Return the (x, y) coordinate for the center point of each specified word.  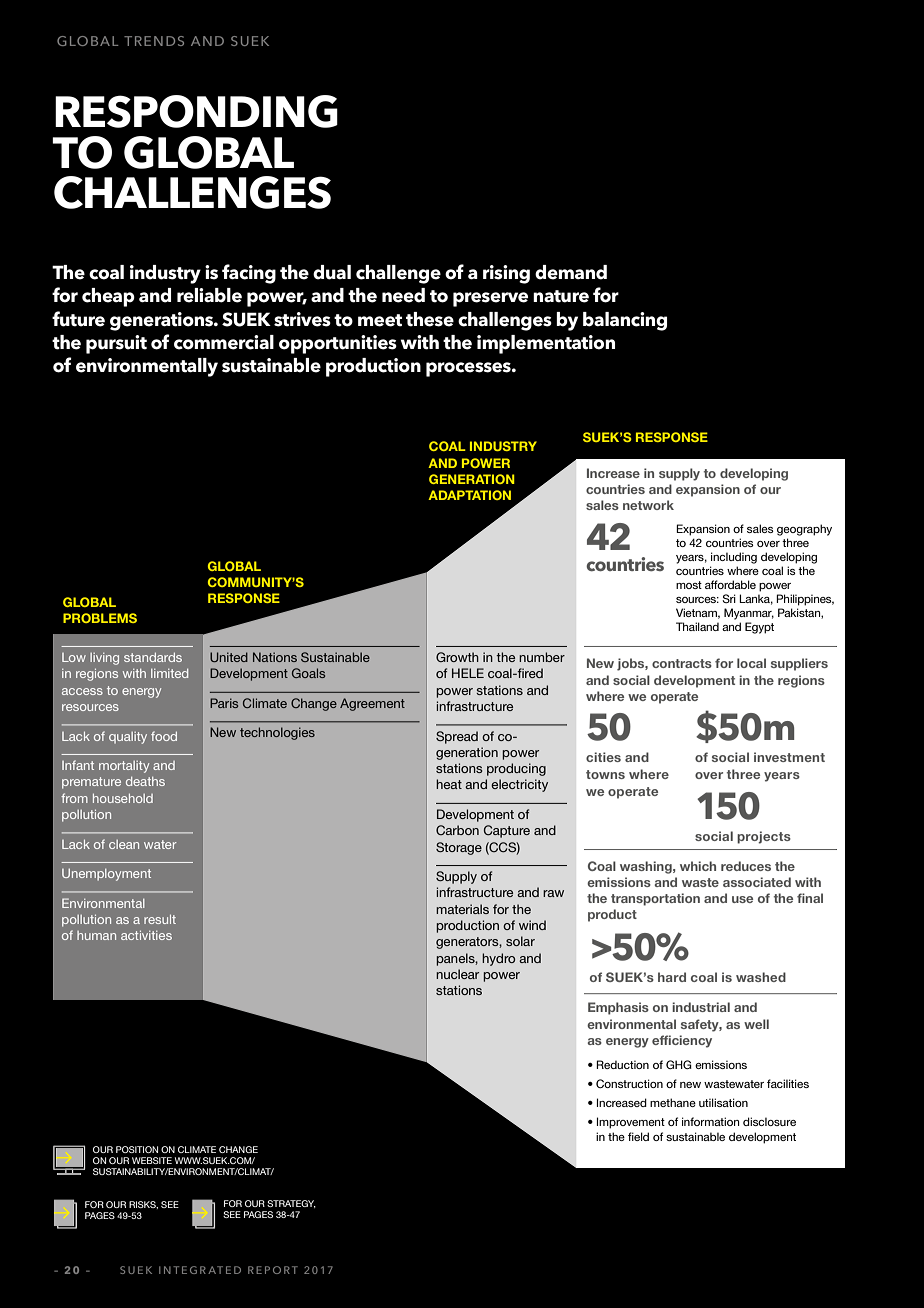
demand (571, 272)
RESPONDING (196, 111)
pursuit (116, 344)
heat (449, 784)
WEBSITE (152, 1160)
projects (764, 837)
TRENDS (154, 41)
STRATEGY (291, 1204)
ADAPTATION (469, 495)
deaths (145, 781)
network (648, 505)
